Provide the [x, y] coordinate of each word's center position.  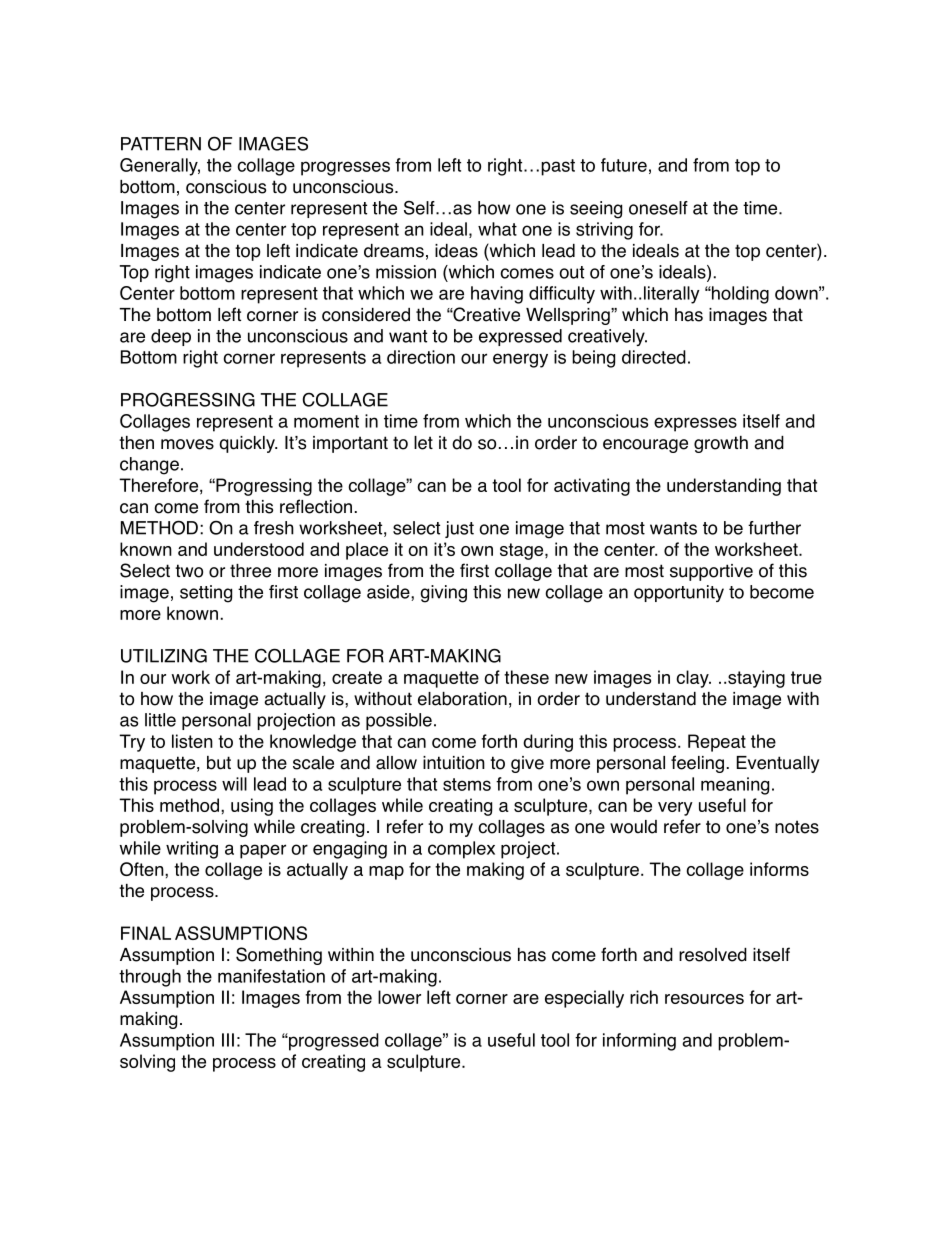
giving [444, 594]
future [624, 165]
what [497, 229]
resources [704, 999]
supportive [711, 572]
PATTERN [161, 144]
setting [206, 594]
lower [399, 997]
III [228, 1040]
